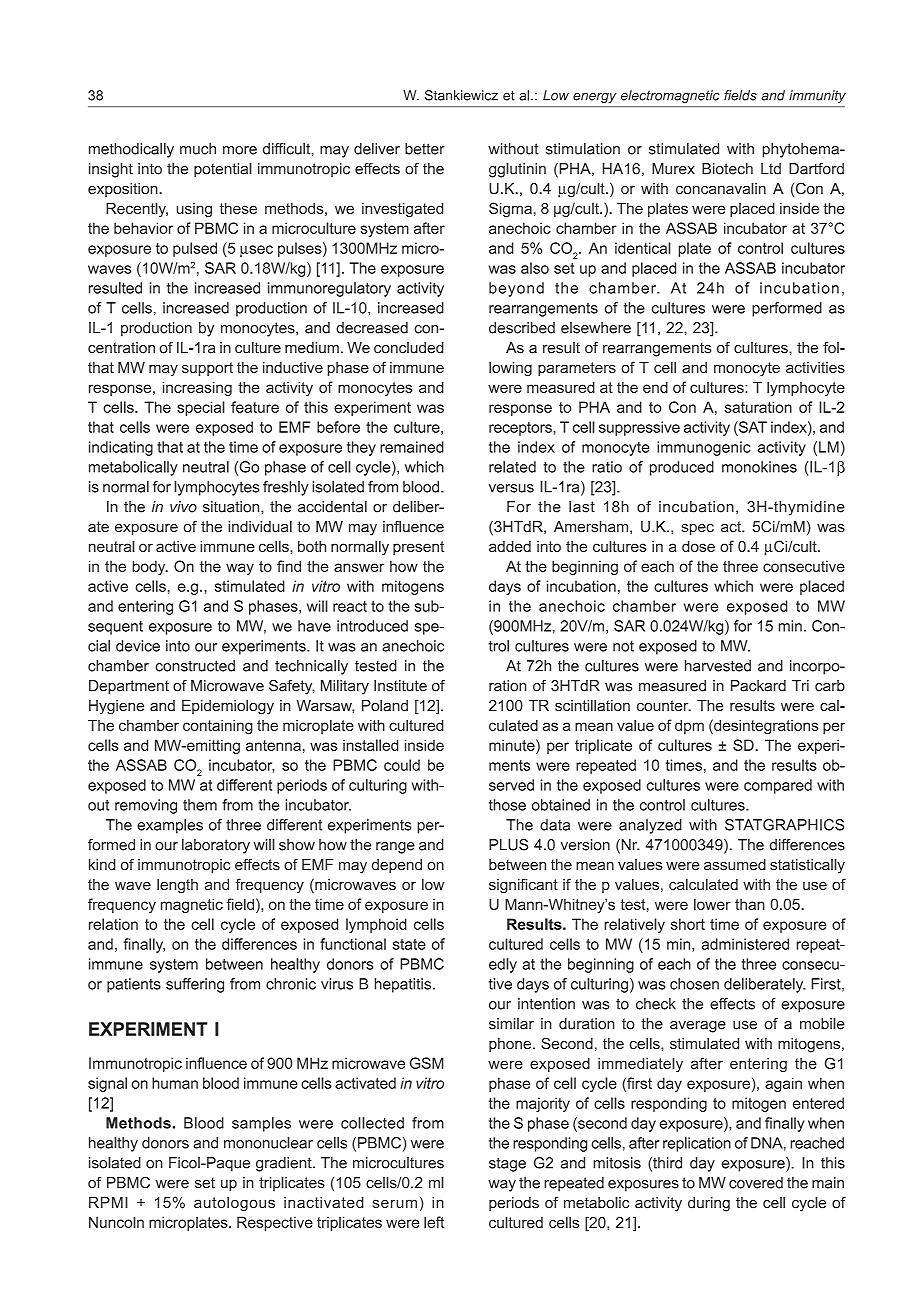 This image has height=1308, width=924. Describe the element at coordinates (200, 805) in the image. I see `them` at that location.
